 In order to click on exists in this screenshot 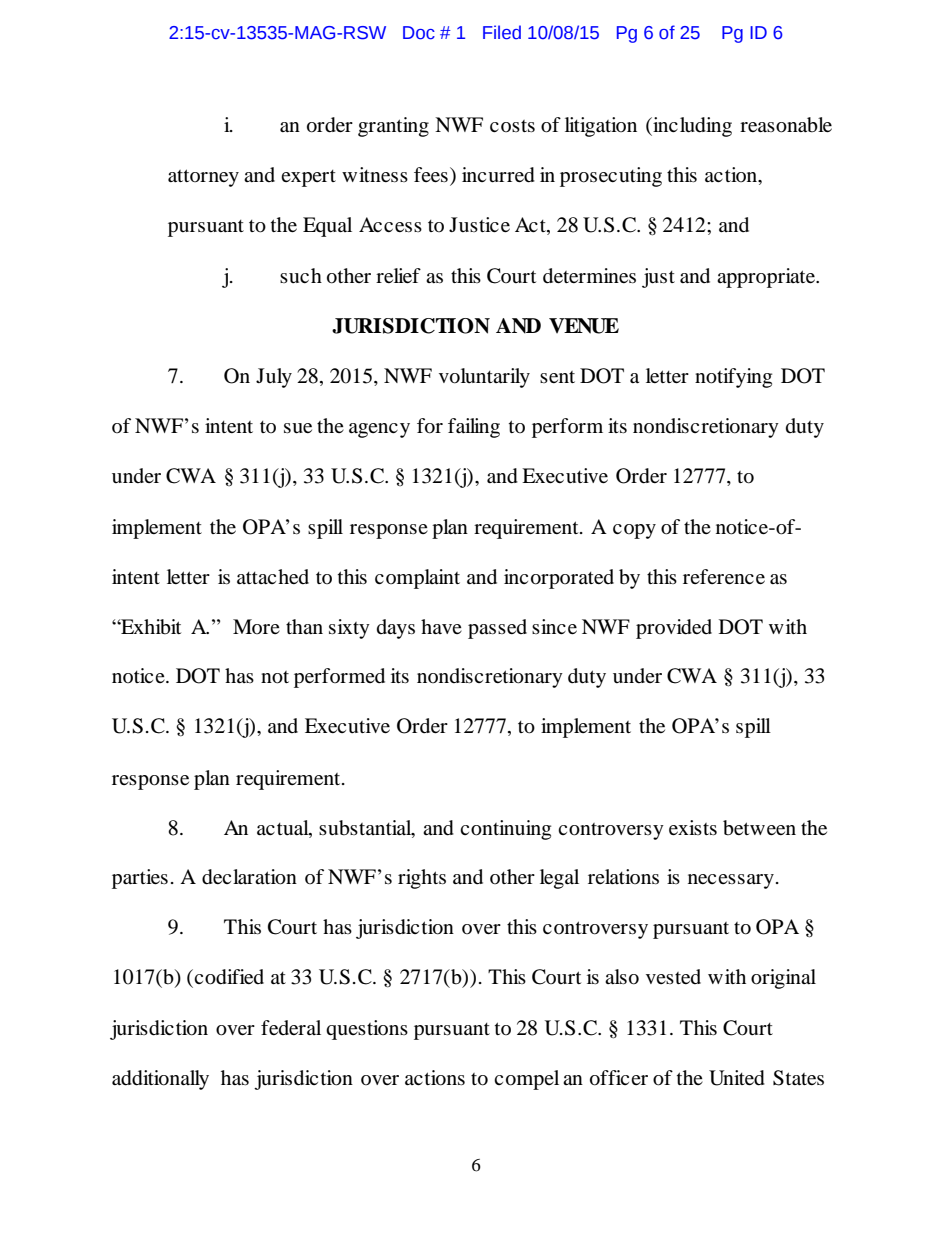, I will do `click(693, 827)`.
